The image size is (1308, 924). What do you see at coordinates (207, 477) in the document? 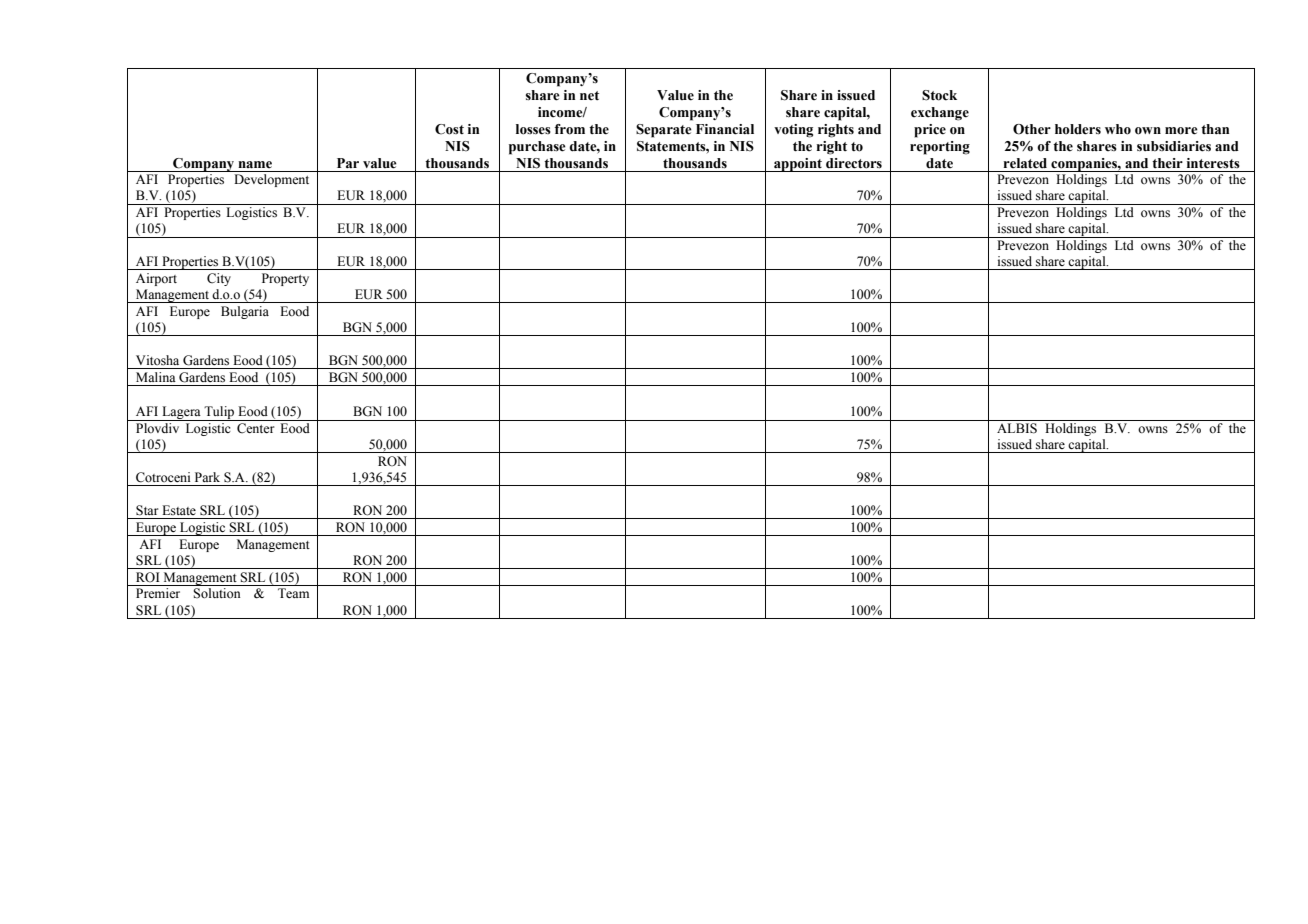
I see `Park` at bounding box center [207, 477].
